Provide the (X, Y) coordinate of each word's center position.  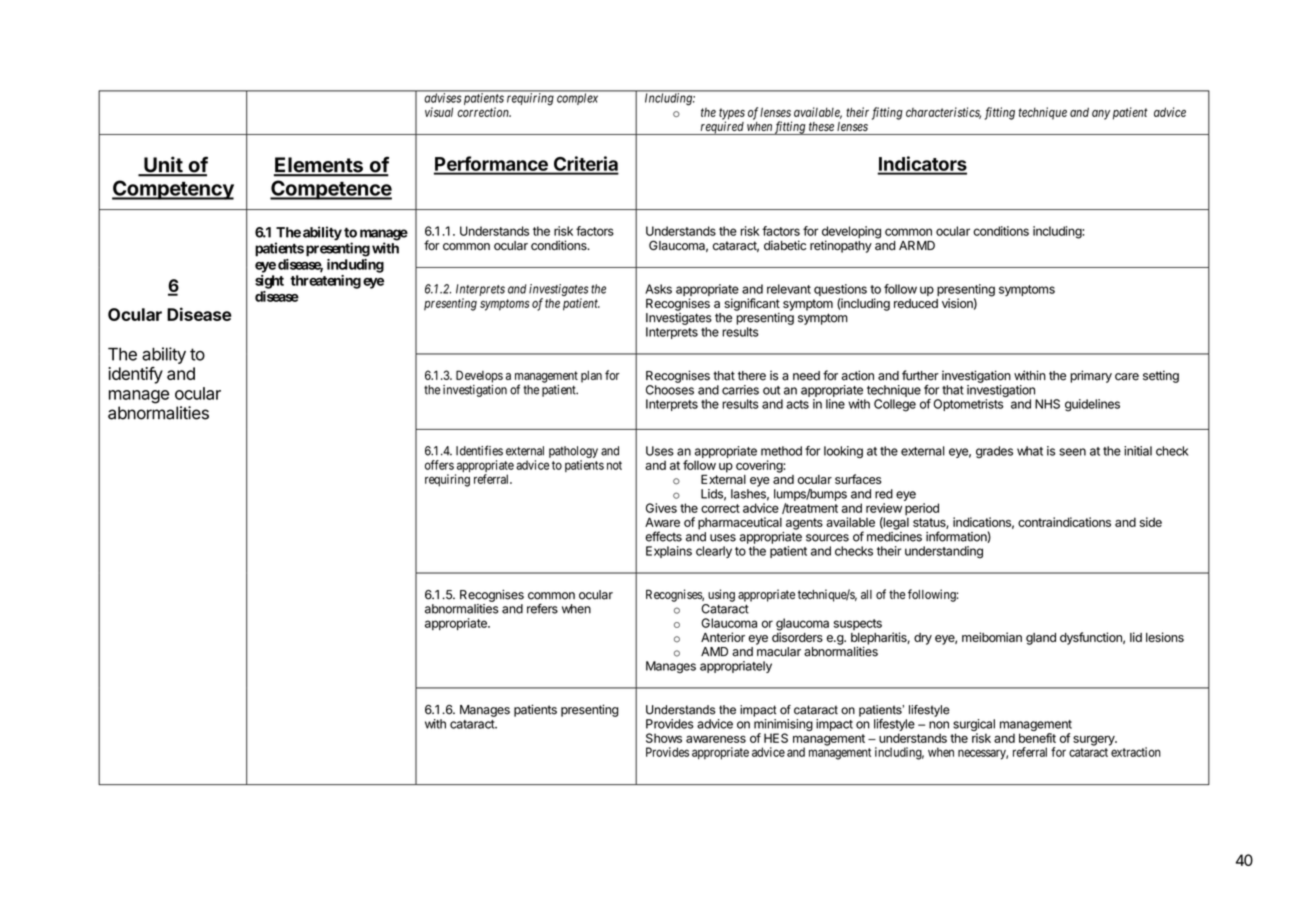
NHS (1047, 404)
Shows (664, 738)
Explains (669, 552)
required (722, 128)
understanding (944, 552)
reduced (916, 303)
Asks (658, 289)
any (1101, 115)
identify (135, 375)
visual (439, 112)
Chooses (670, 390)
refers (542, 608)
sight (269, 282)
